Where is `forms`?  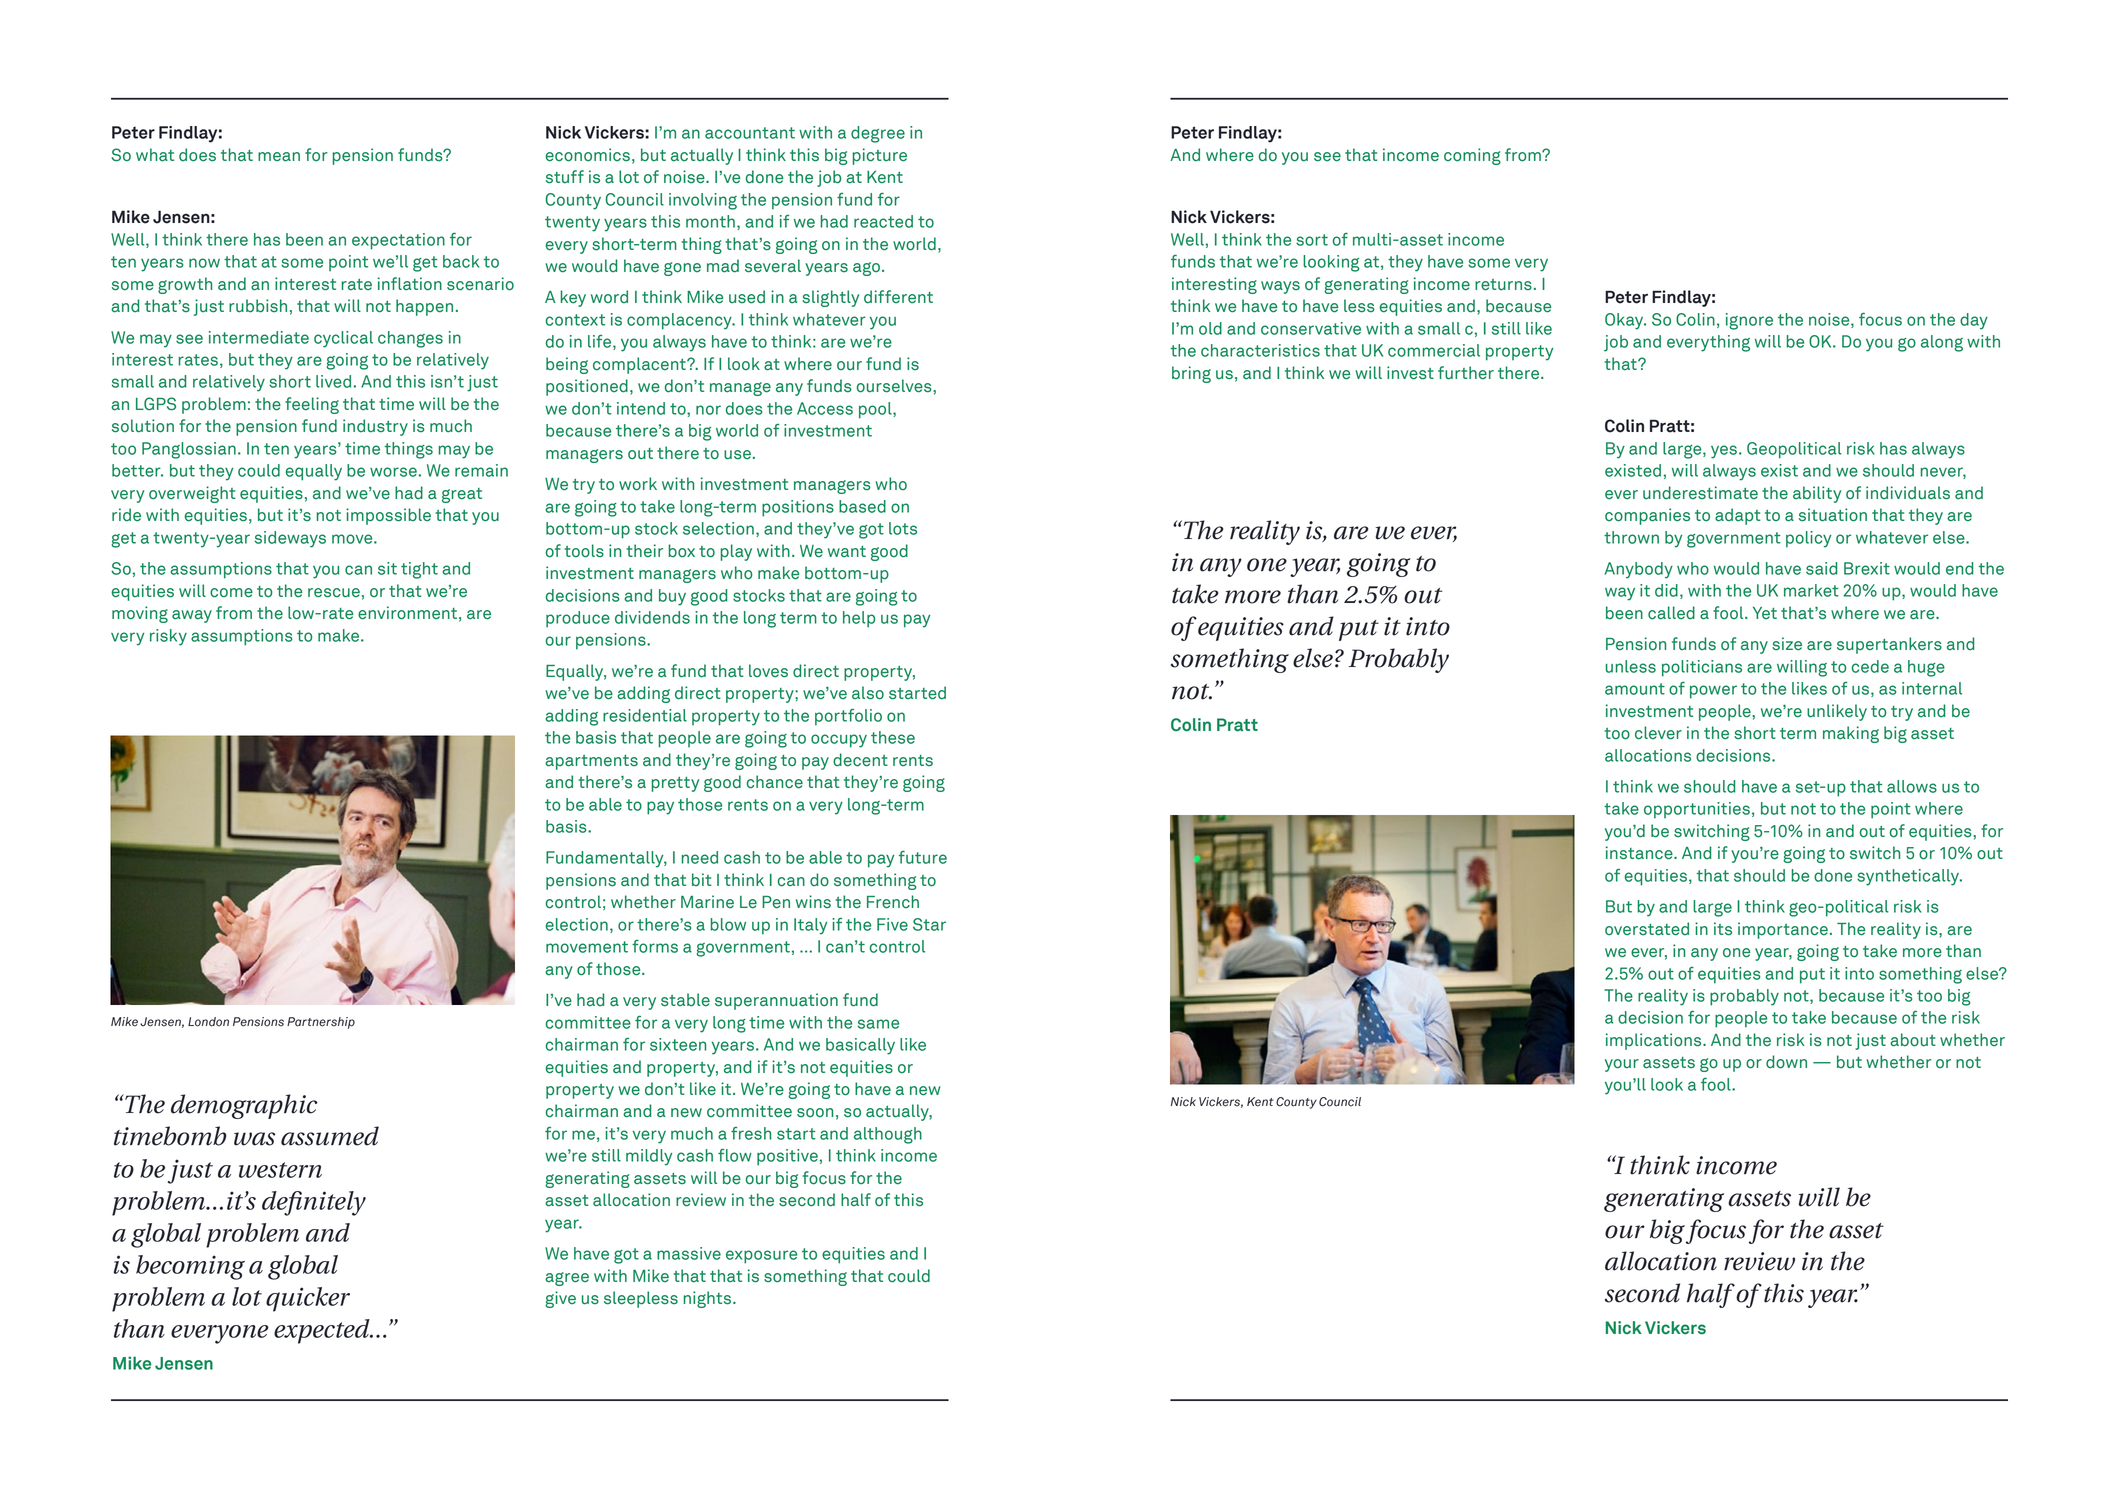
forms is located at coordinates (655, 946).
